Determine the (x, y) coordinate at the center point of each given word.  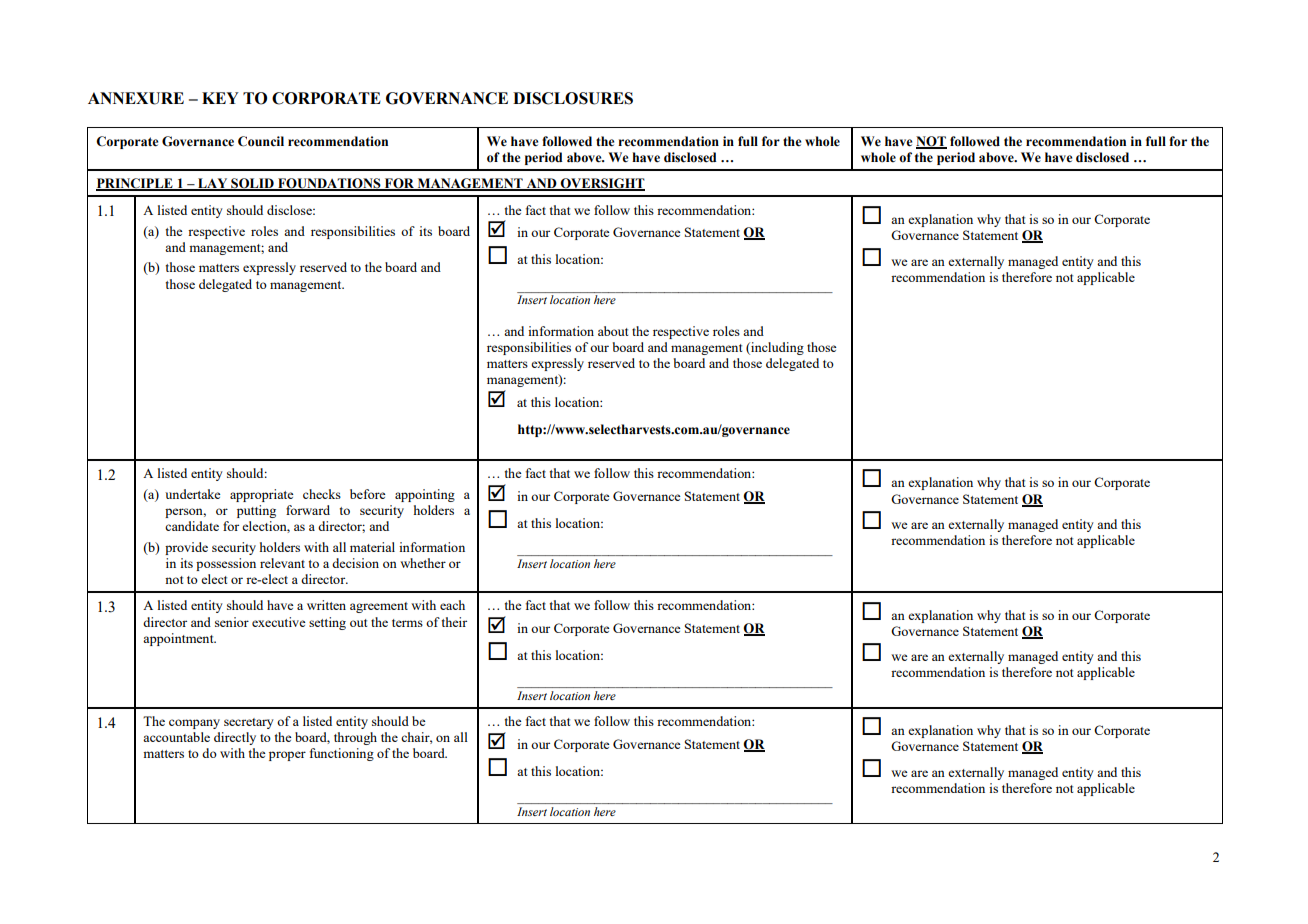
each (452, 605)
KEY (220, 98)
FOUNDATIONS (329, 184)
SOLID (252, 184)
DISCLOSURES (573, 98)
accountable (176, 737)
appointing (425, 495)
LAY (213, 184)
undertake (193, 494)
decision (355, 563)
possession (226, 564)
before (368, 494)
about (613, 331)
